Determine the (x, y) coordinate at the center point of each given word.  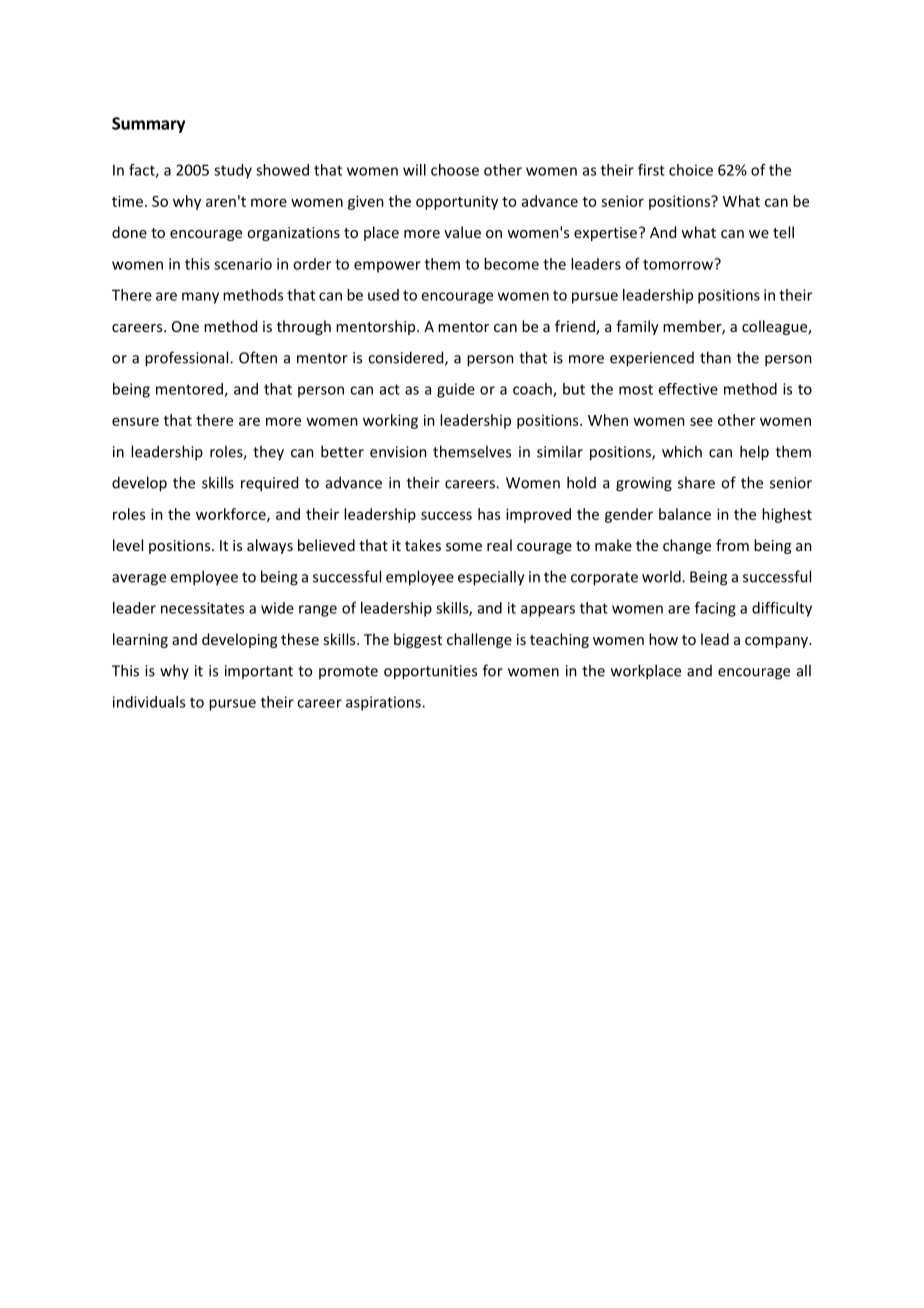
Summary (148, 125)
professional (188, 359)
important (259, 672)
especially (491, 578)
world (662, 576)
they (268, 453)
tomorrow (679, 264)
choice (691, 170)
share (696, 482)
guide (456, 390)
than (715, 357)
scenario (243, 264)
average (139, 580)
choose (455, 170)
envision (398, 452)
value (462, 232)
